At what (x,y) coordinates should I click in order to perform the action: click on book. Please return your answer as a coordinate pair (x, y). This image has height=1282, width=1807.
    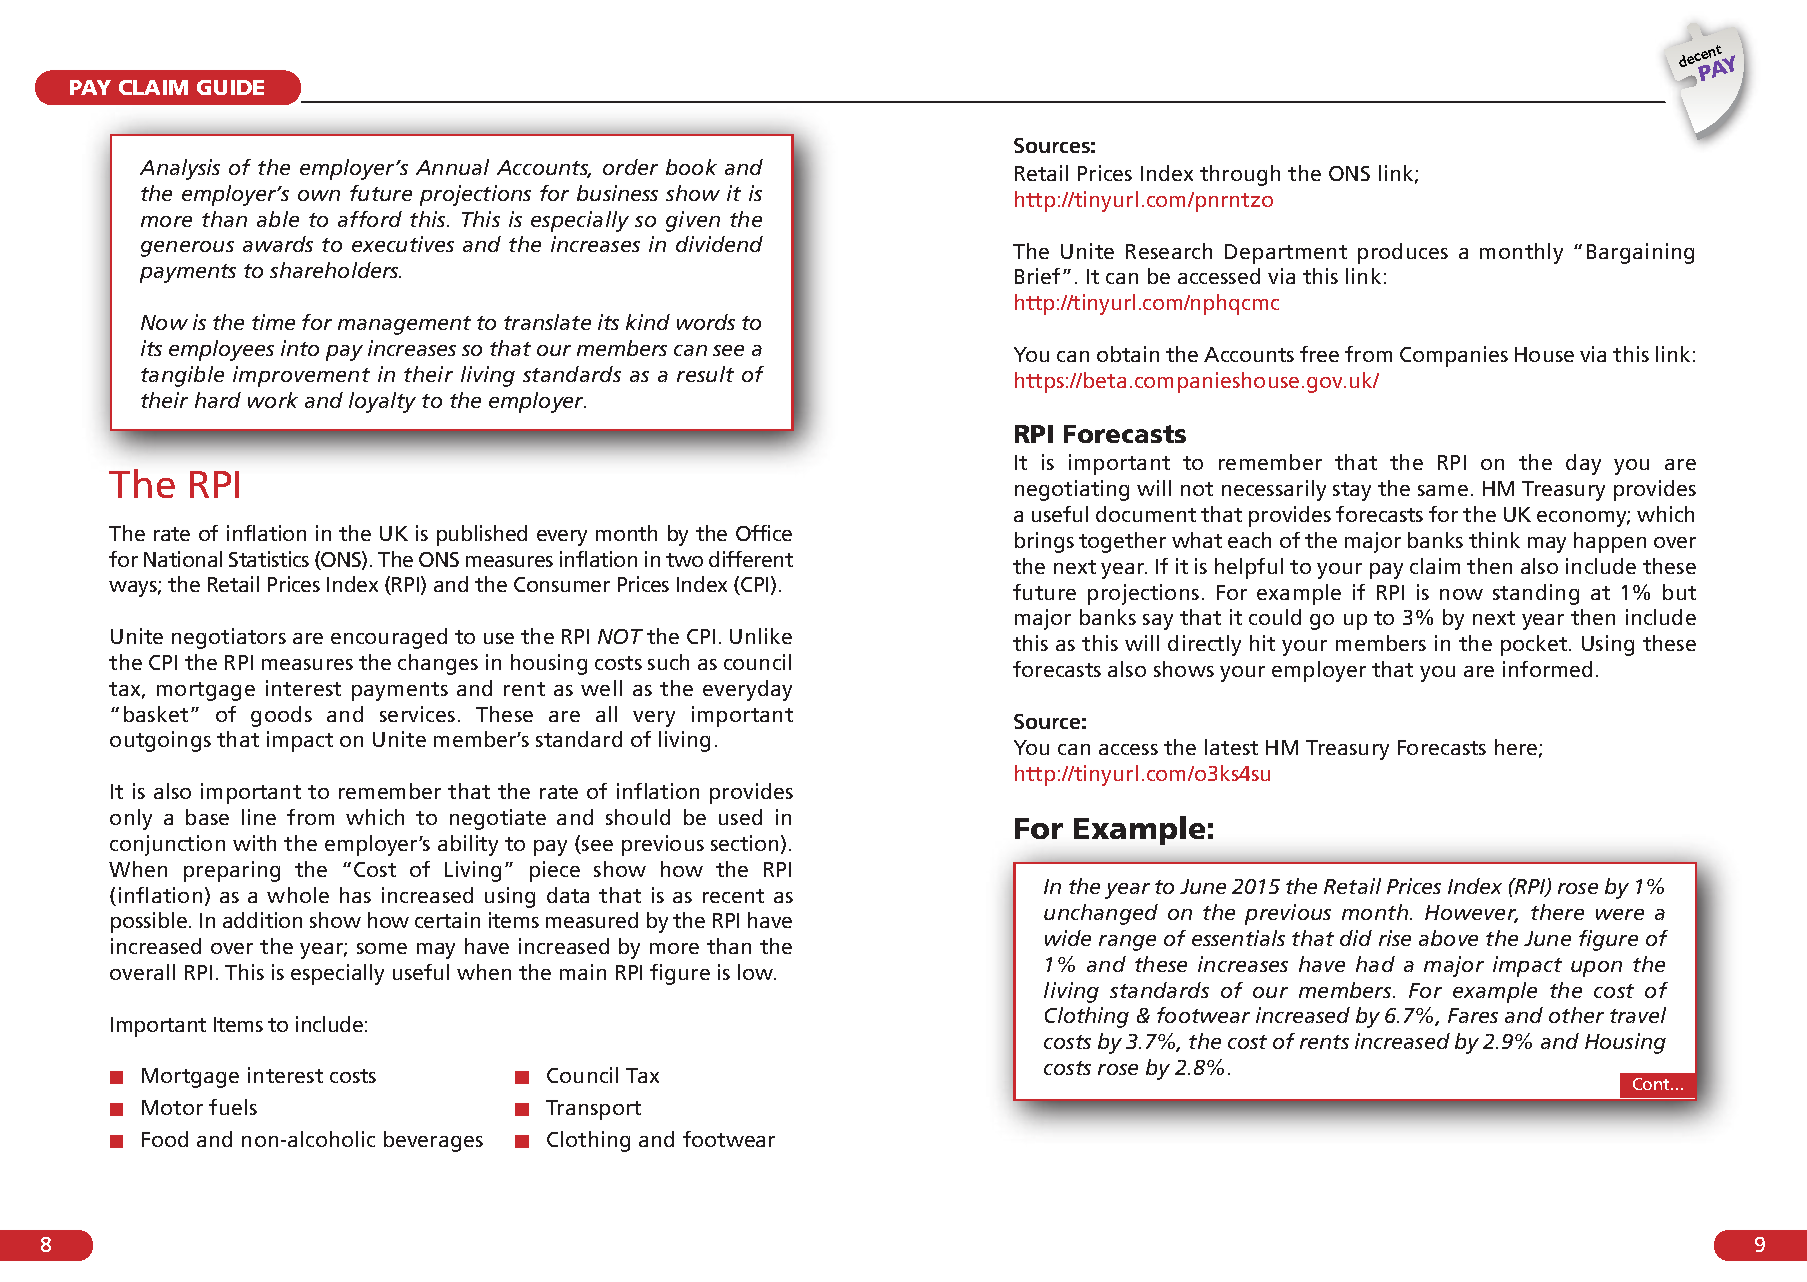
    Looking at the image, I should click on (691, 167).
